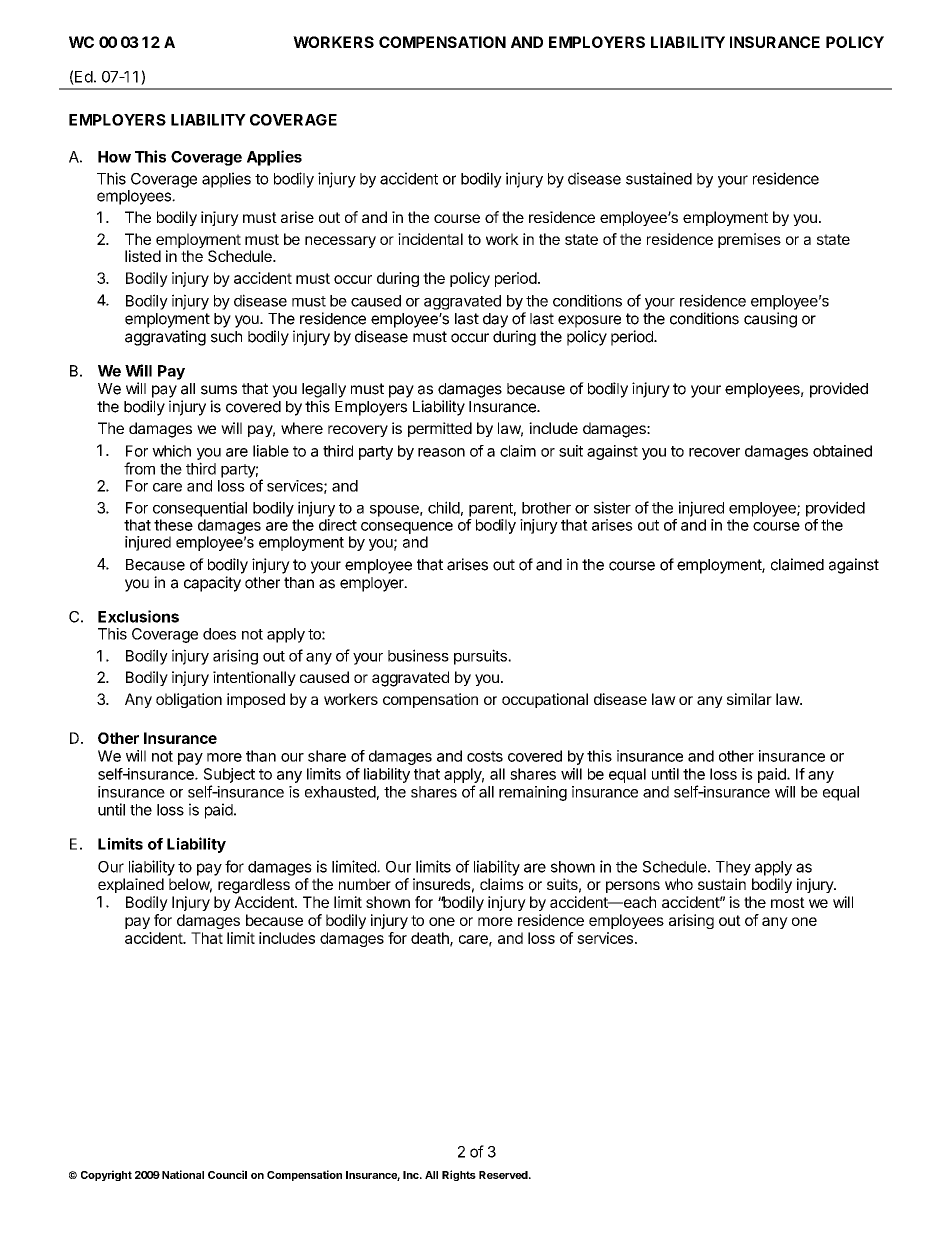  I want to click on They, so click(733, 868).
